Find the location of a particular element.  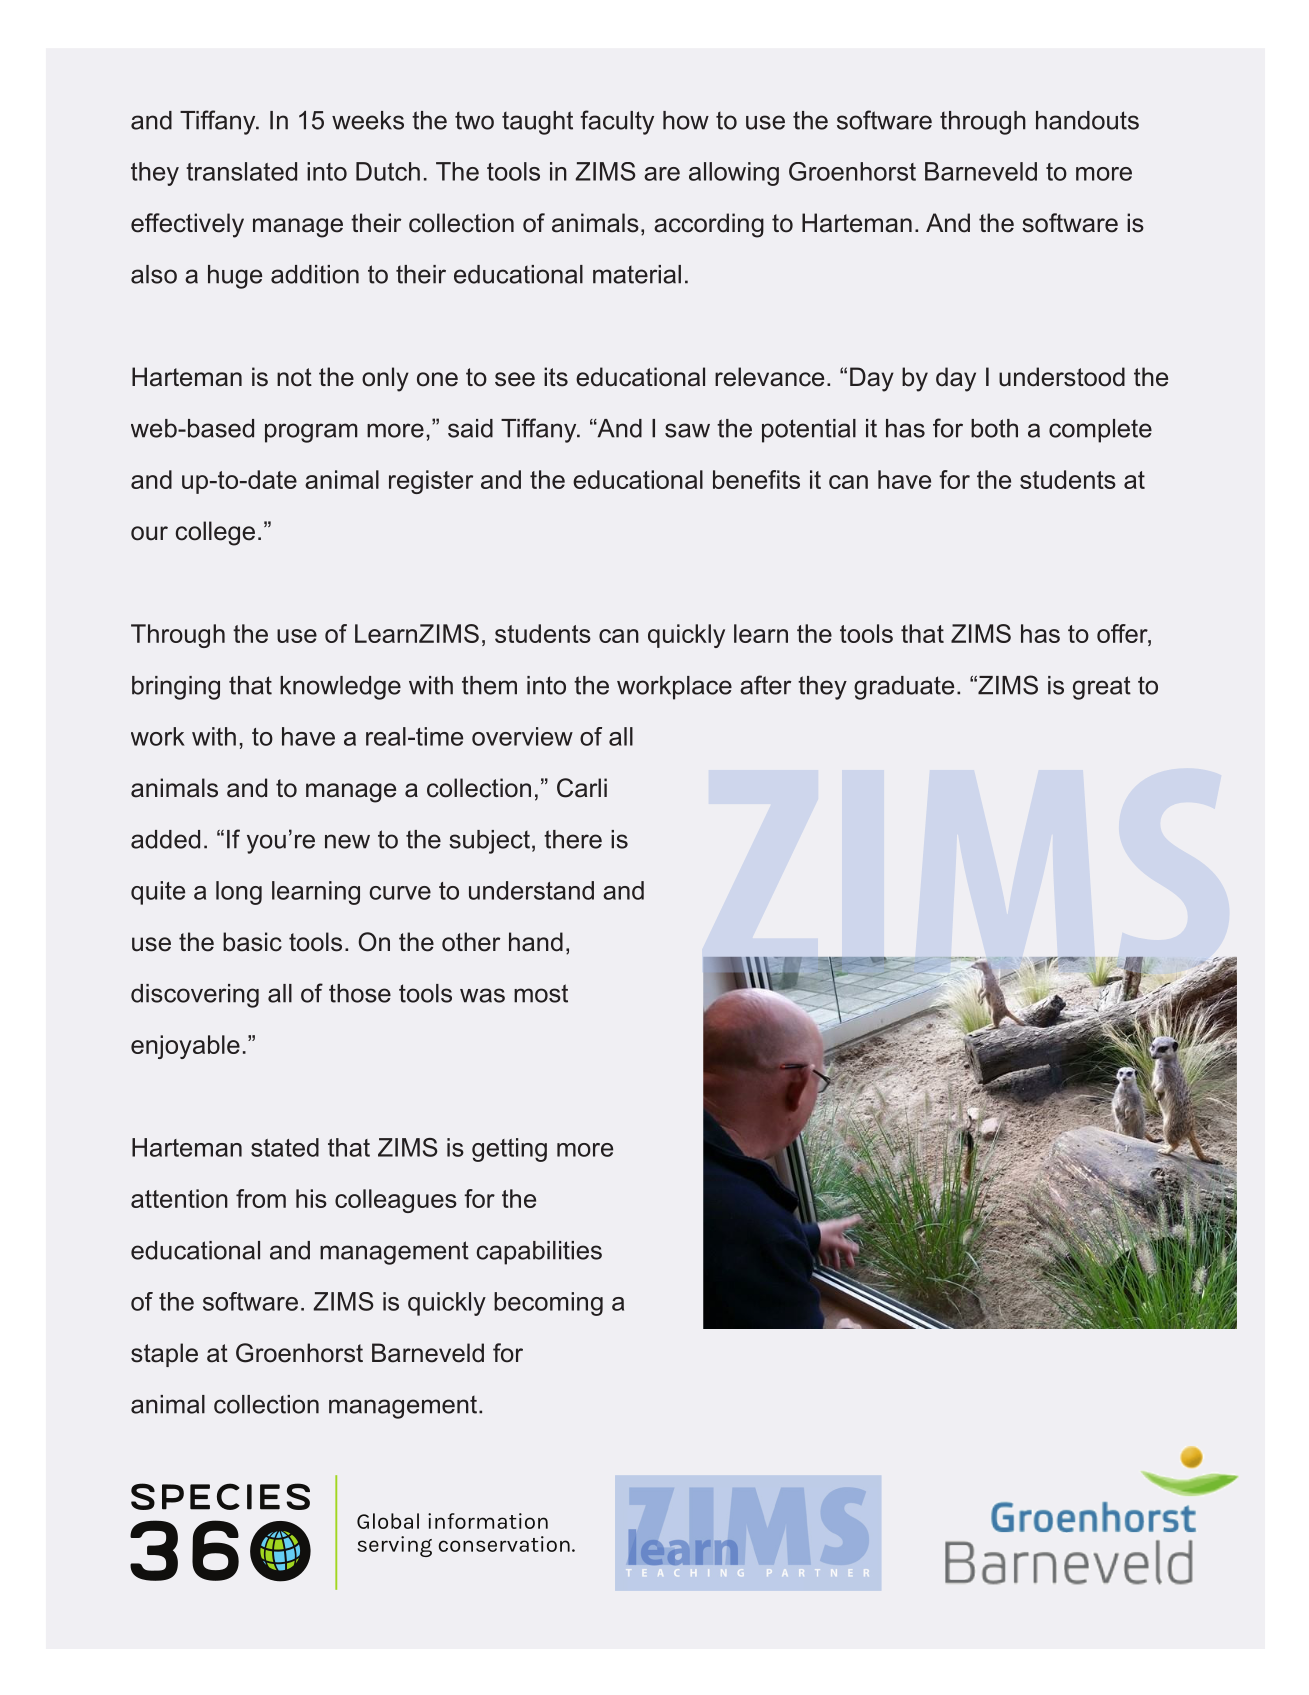

long is located at coordinates (239, 893).
